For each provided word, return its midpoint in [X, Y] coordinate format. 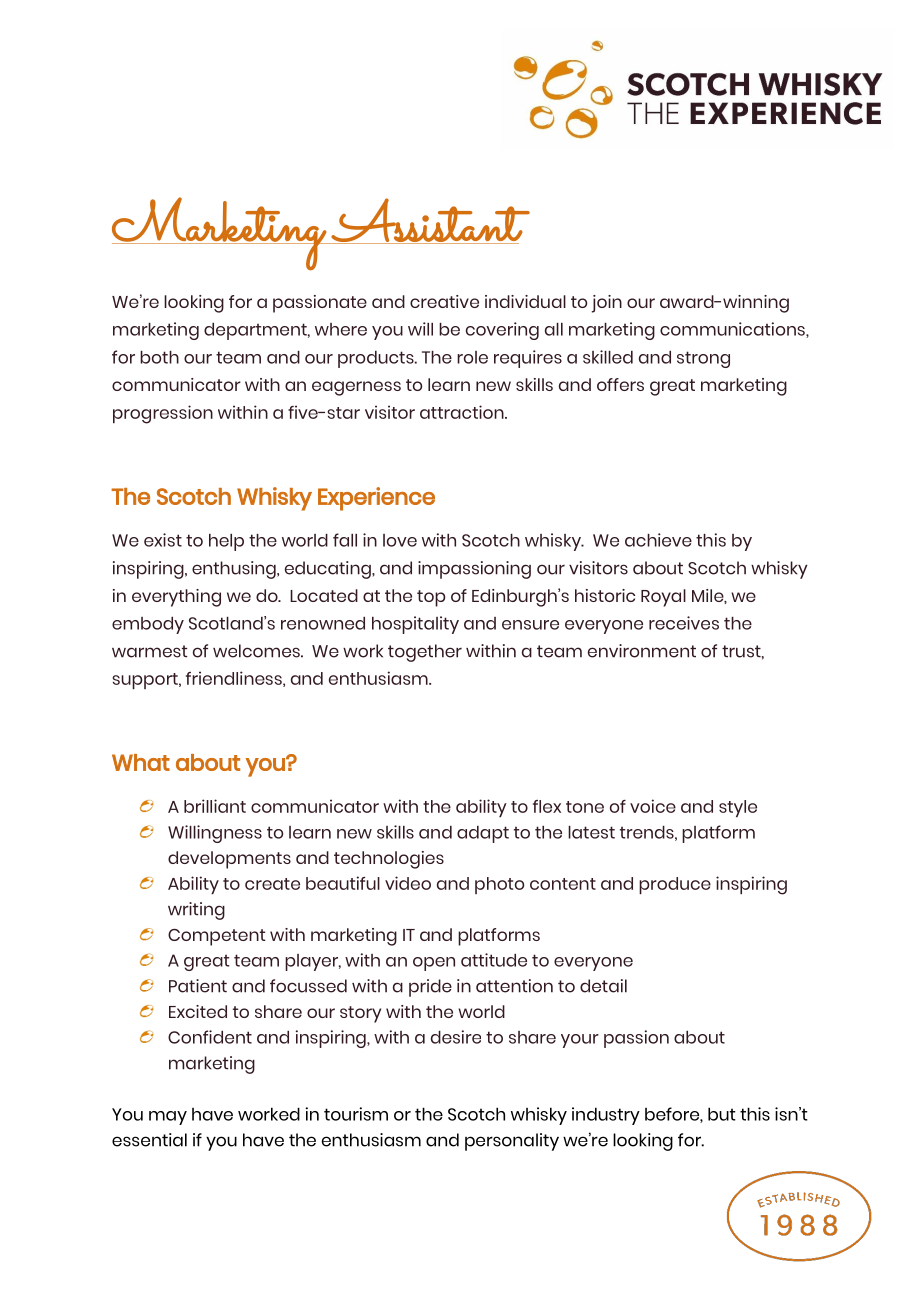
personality [512, 1142]
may [168, 1118]
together [425, 653]
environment [642, 651]
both [159, 357]
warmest [150, 651]
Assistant [430, 221]
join [607, 304]
